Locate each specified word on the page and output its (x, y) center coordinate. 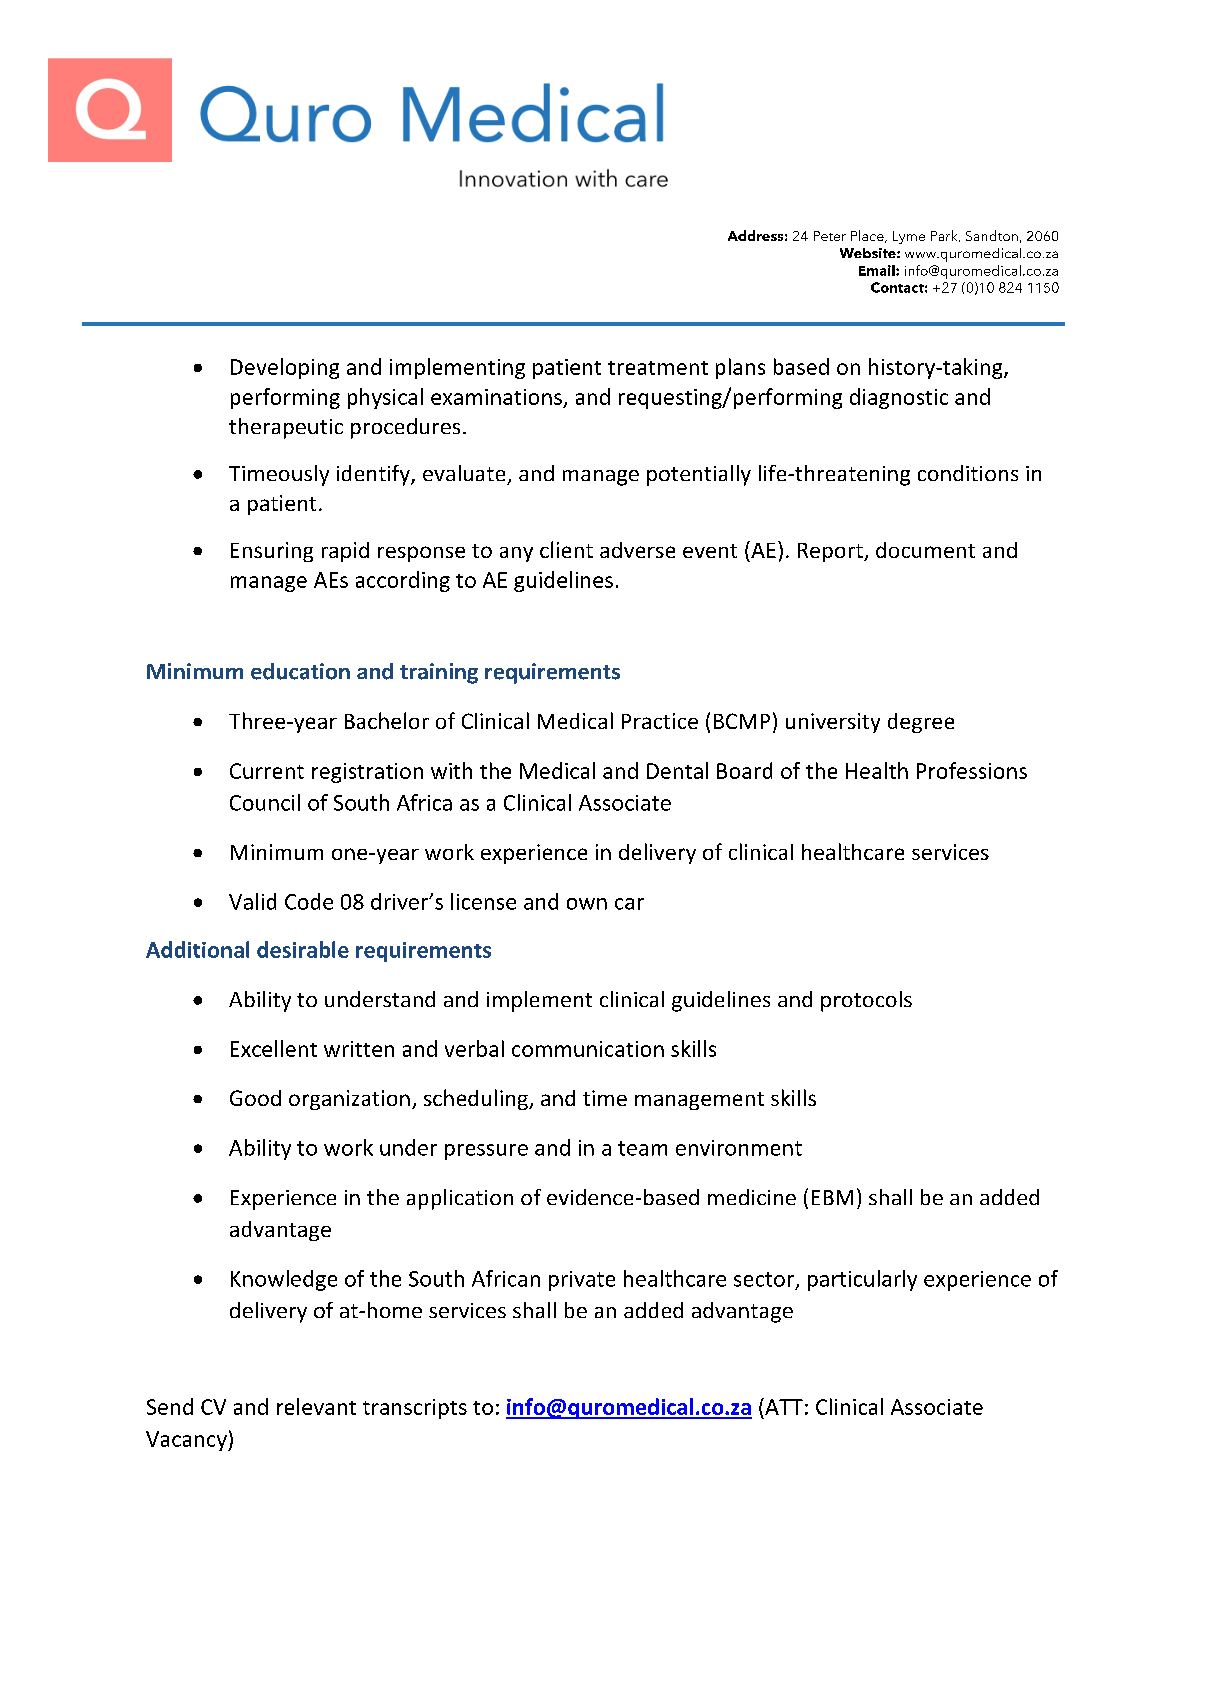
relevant (316, 1406)
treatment (658, 368)
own (587, 904)
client (566, 549)
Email (878, 270)
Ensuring (272, 552)
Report (831, 552)
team (642, 1148)
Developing (285, 368)
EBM (832, 1197)
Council (265, 802)
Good (255, 1098)
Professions (972, 770)
